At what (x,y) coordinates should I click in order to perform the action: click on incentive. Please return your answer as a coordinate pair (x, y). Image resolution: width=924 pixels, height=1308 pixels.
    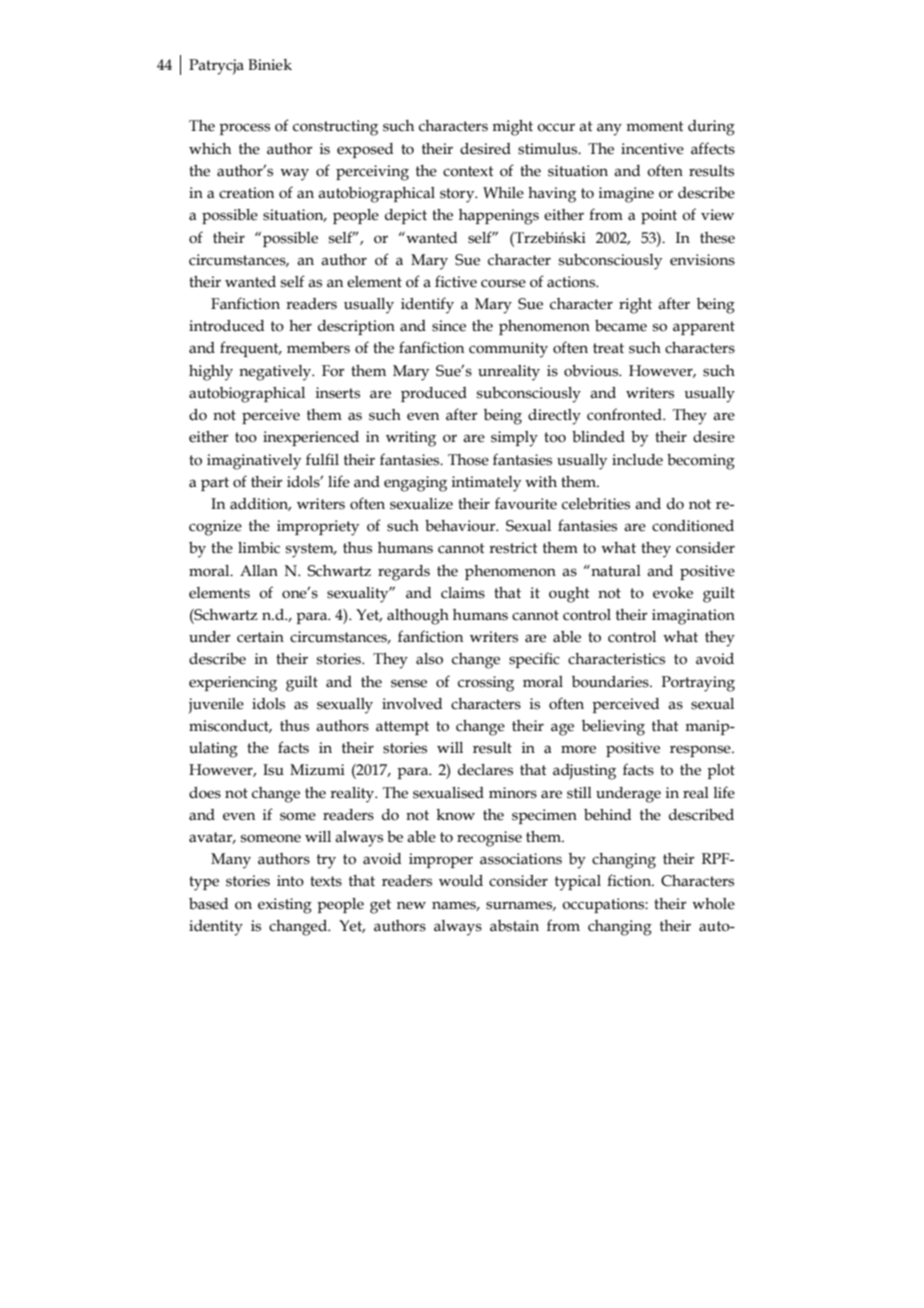
    Looking at the image, I should click on (652, 149).
